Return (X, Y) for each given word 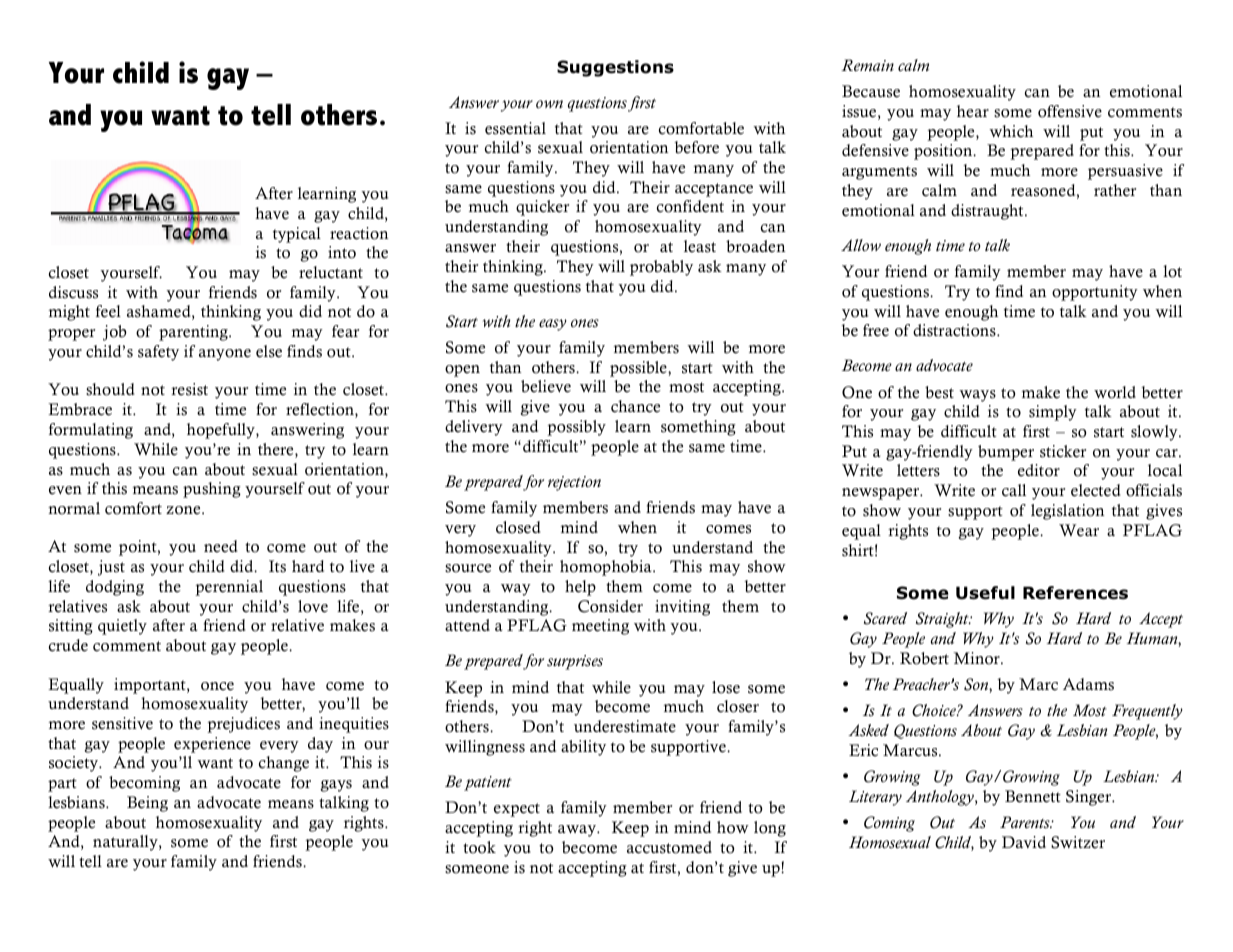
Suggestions (615, 68)
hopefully (222, 431)
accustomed (669, 847)
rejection (574, 483)
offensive (1070, 111)
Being (147, 804)
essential (515, 128)
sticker (1063, 451)
